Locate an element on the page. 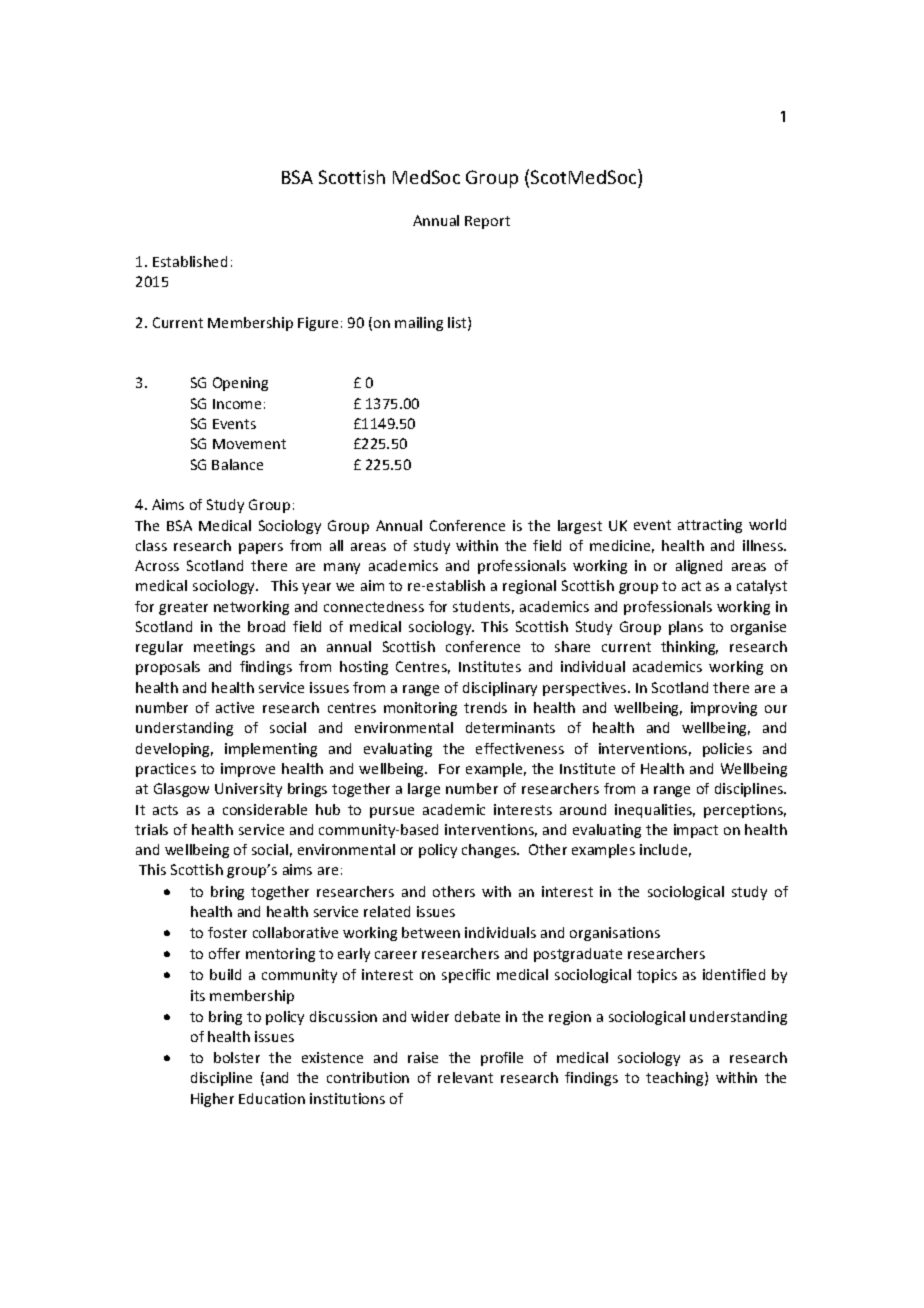 The height and width of the document is (1308, 924). Movement is located at coordinates (249, 444).
